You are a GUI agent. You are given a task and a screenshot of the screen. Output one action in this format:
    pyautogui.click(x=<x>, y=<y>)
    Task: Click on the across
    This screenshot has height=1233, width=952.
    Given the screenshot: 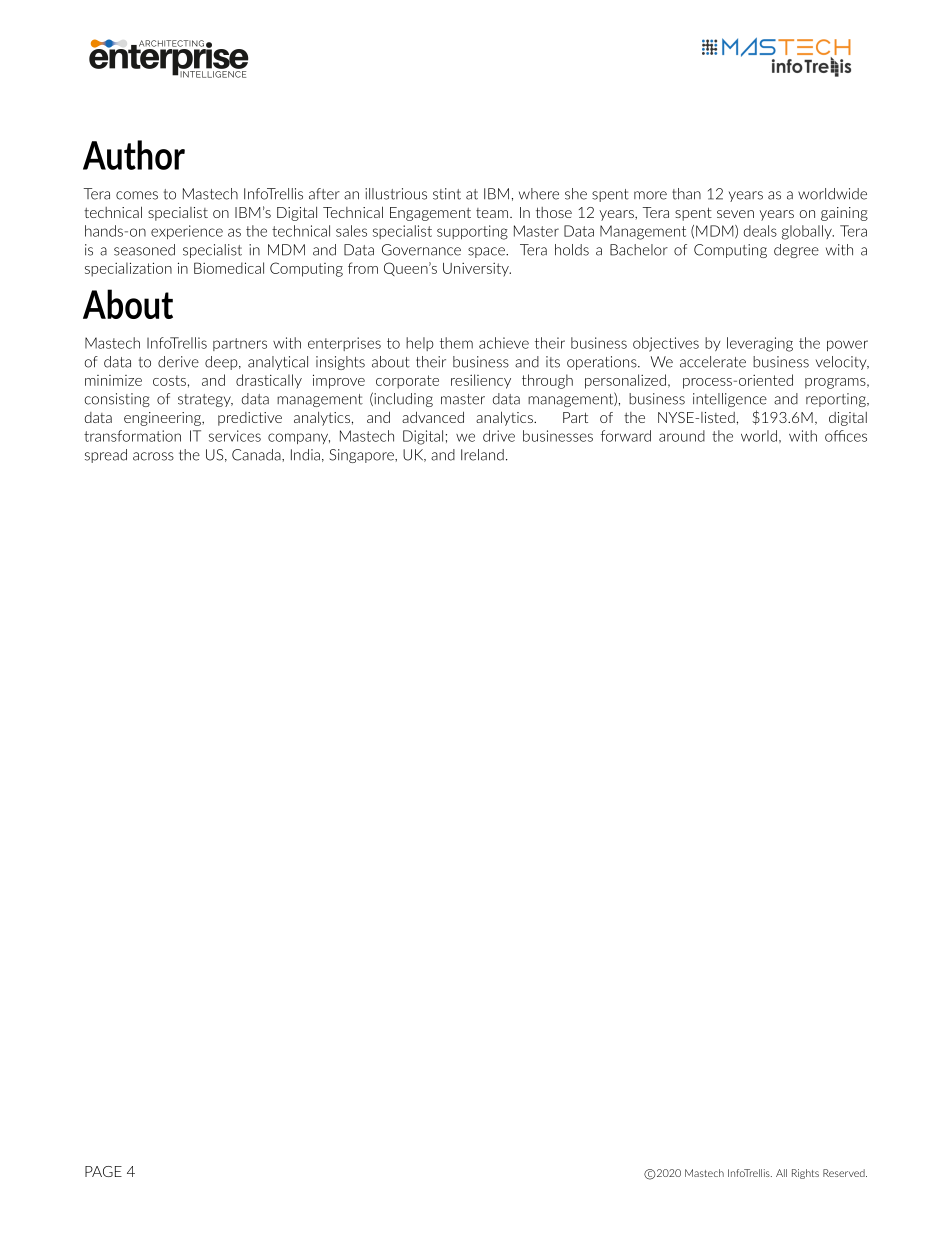 What is the action you would take?
    pyautogui.click(x=153, y=456)
